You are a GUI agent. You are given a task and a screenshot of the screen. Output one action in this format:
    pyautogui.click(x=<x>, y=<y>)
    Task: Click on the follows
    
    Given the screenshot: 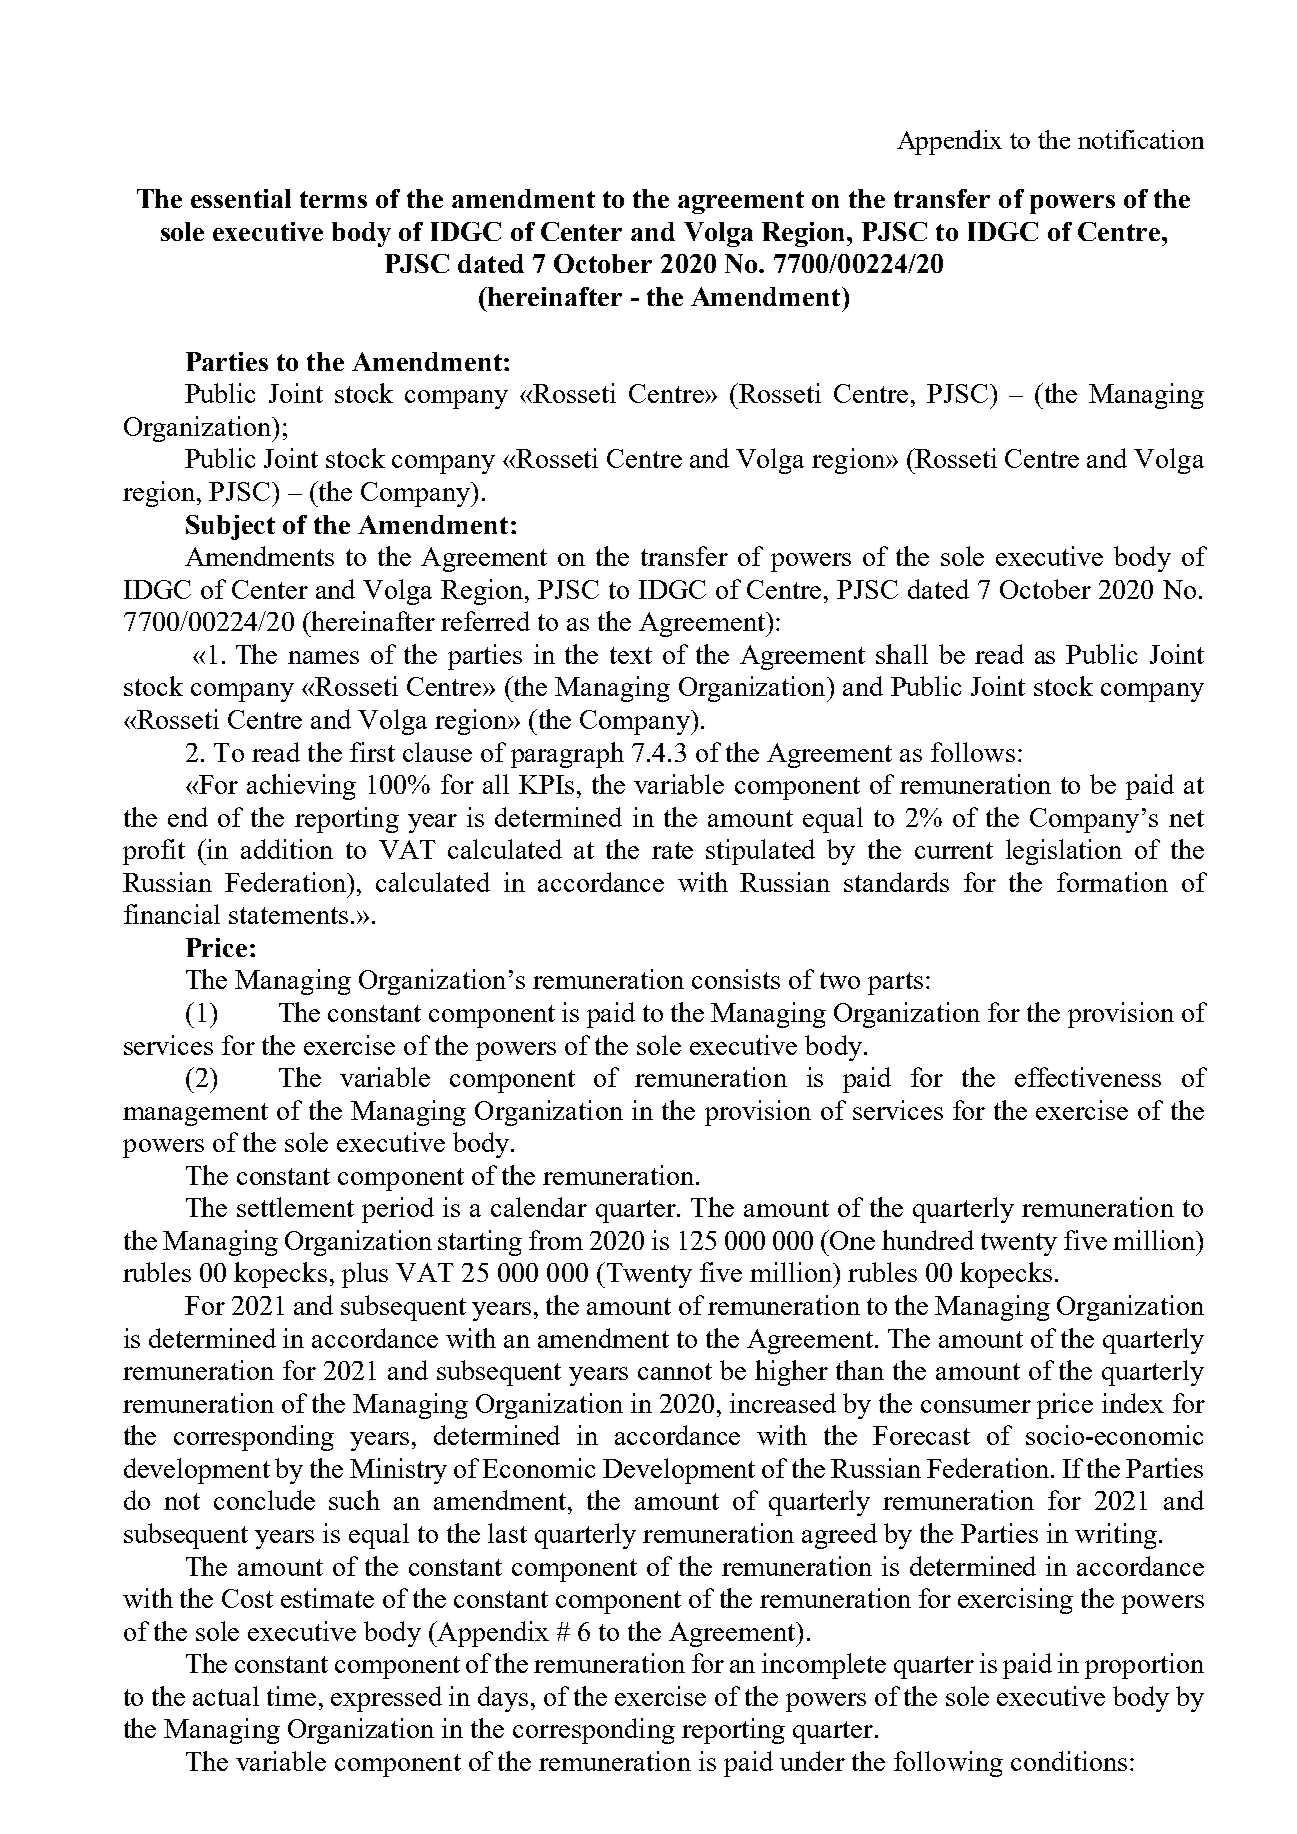 What is the action you would take?
    pyautogui.click(x=973, y=752)
